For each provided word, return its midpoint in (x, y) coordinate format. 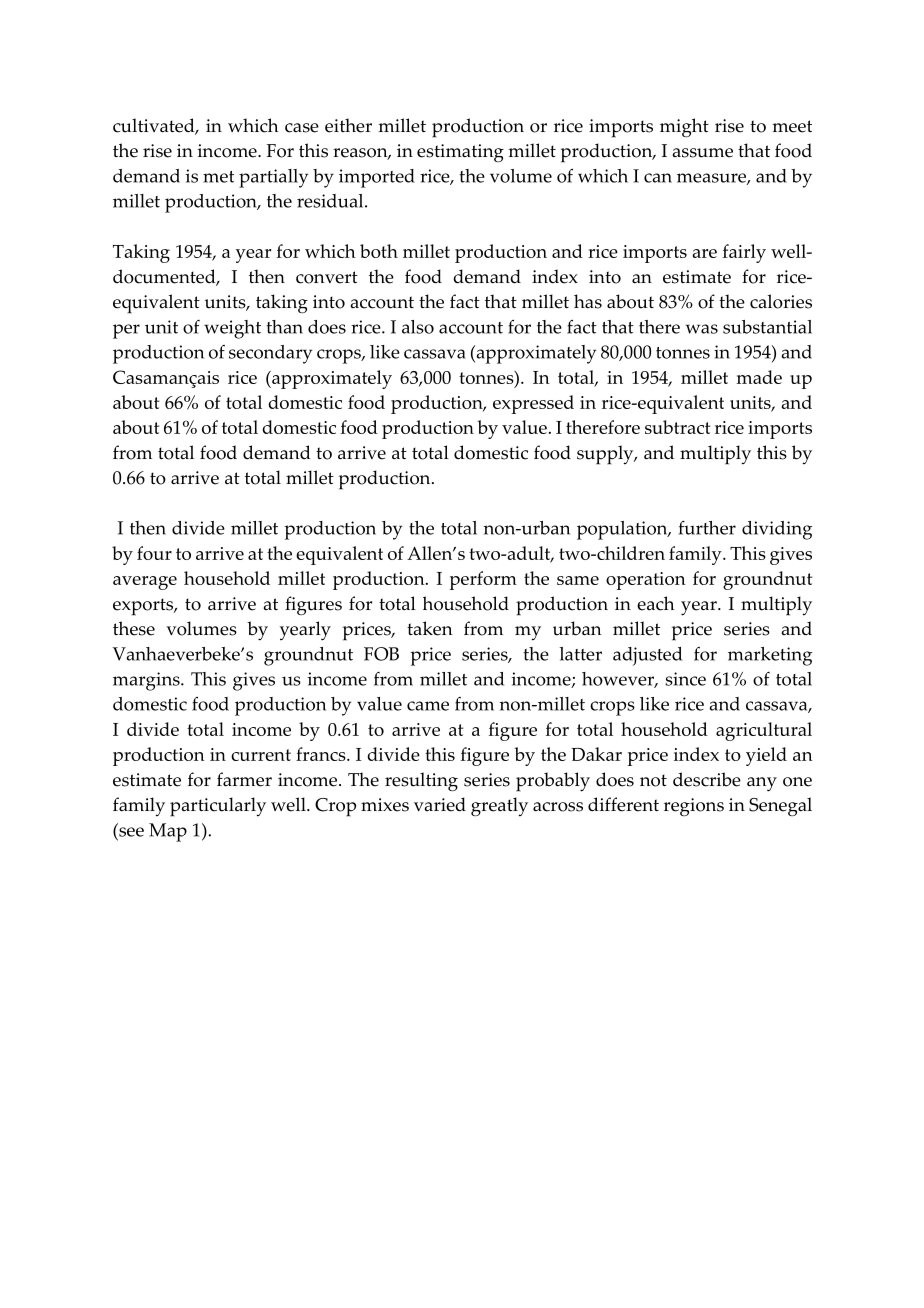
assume (702, 153)
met (218, 177)
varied (440, 804)
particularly (218, 807)
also (418, 327)
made (759, 377)
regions (694, 807)
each (655, 603)
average (145, 583)
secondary (270, 354)
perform (483, 580)
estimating (460, 153)
